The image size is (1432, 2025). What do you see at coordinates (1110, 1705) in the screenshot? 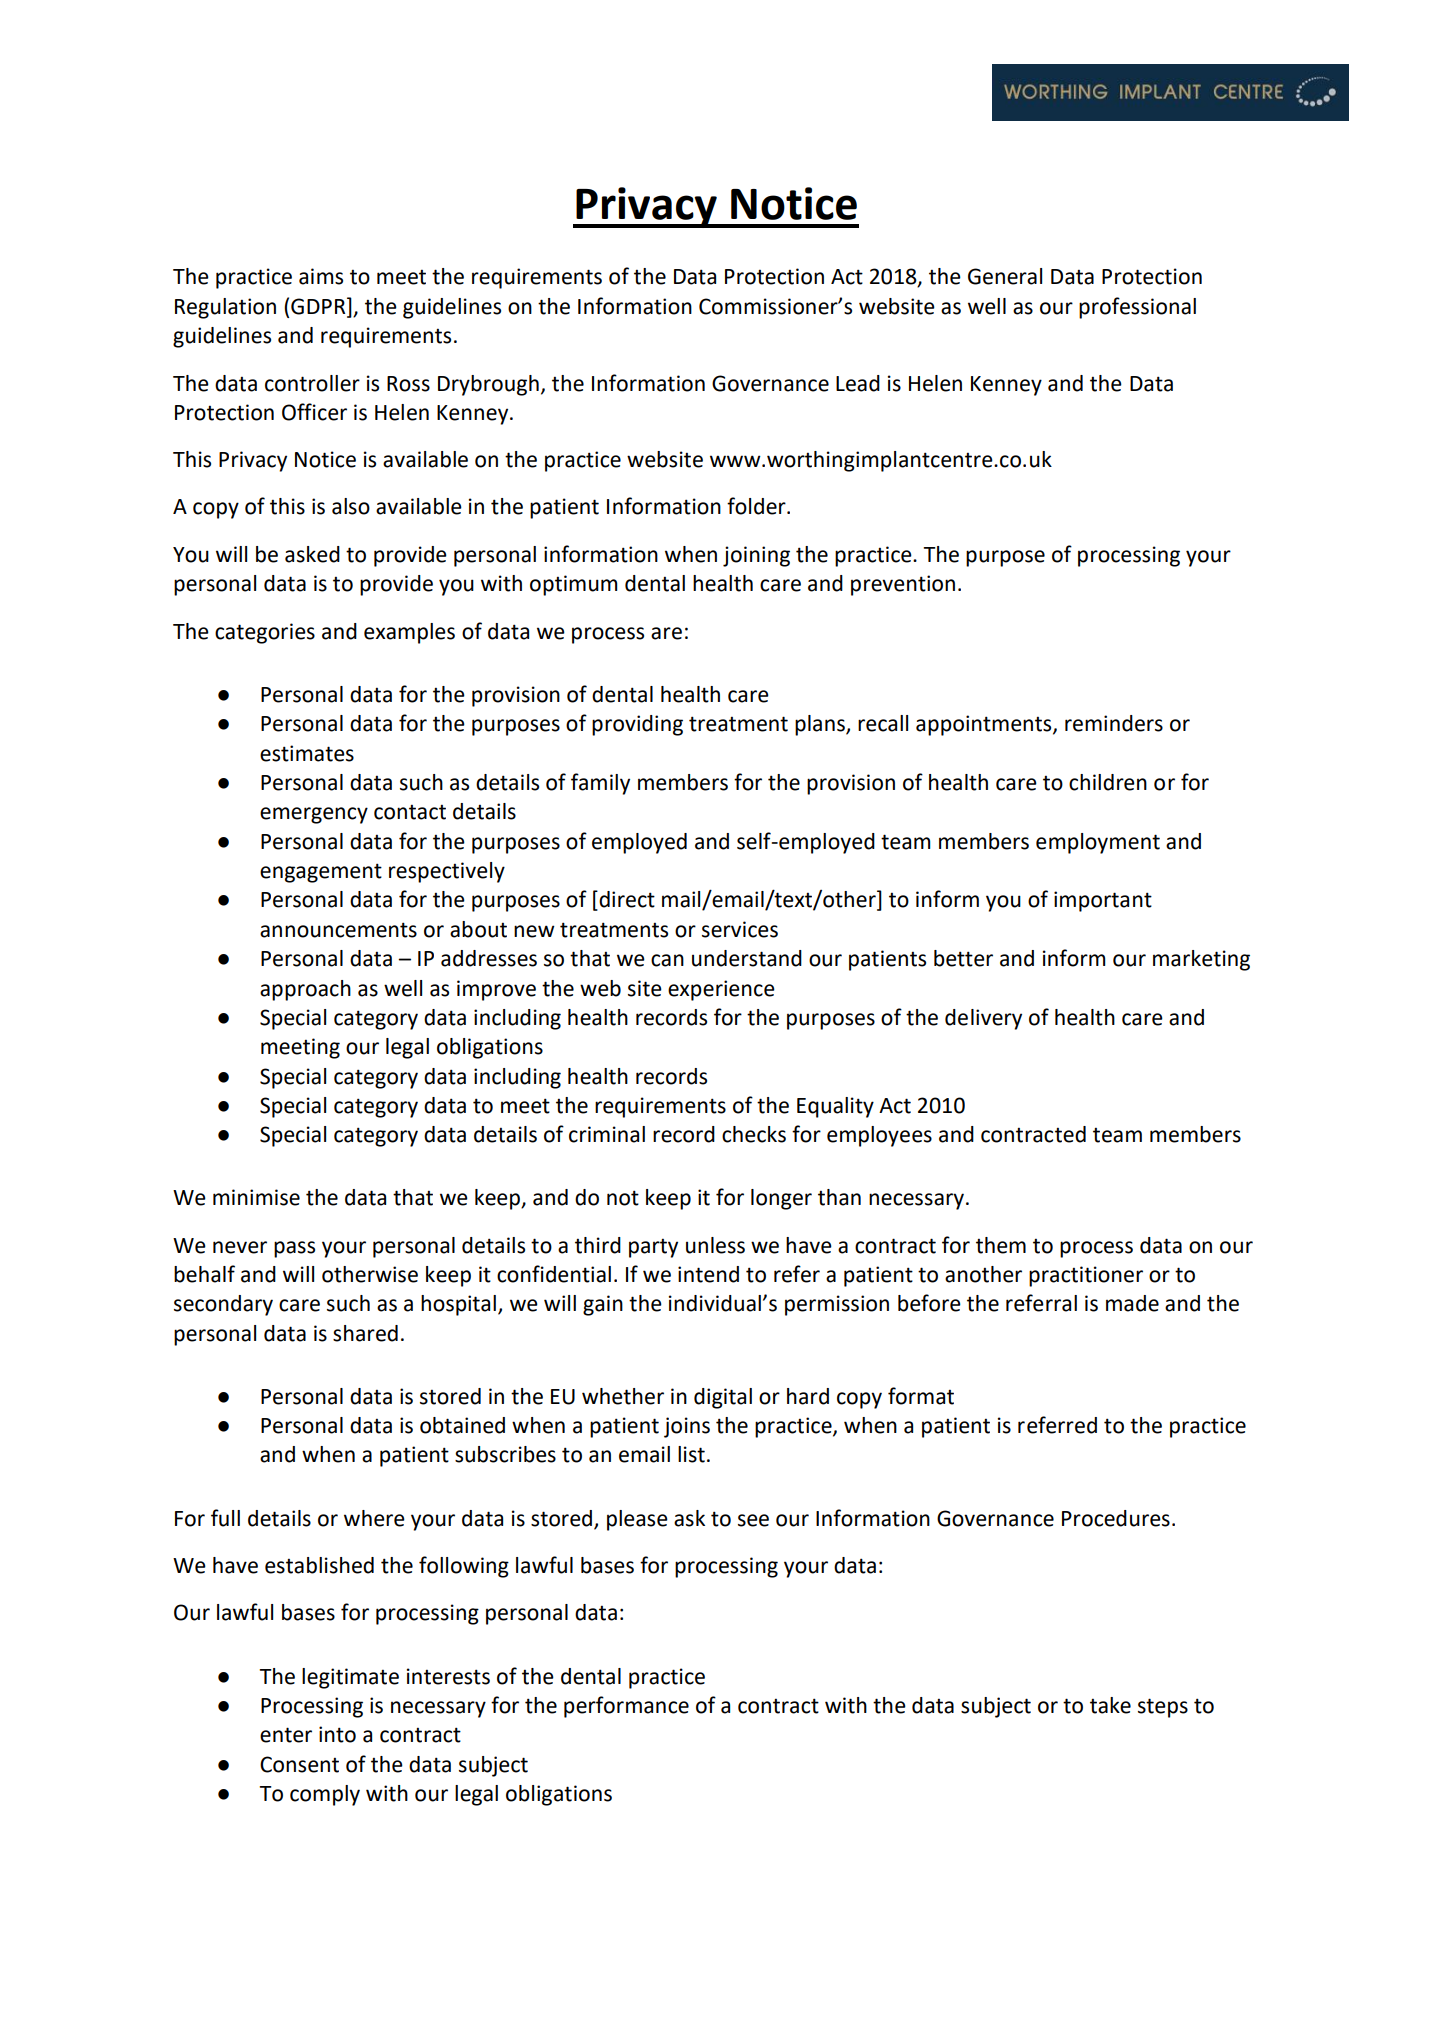
I see `take` at bounding box center [1110, 1705].
